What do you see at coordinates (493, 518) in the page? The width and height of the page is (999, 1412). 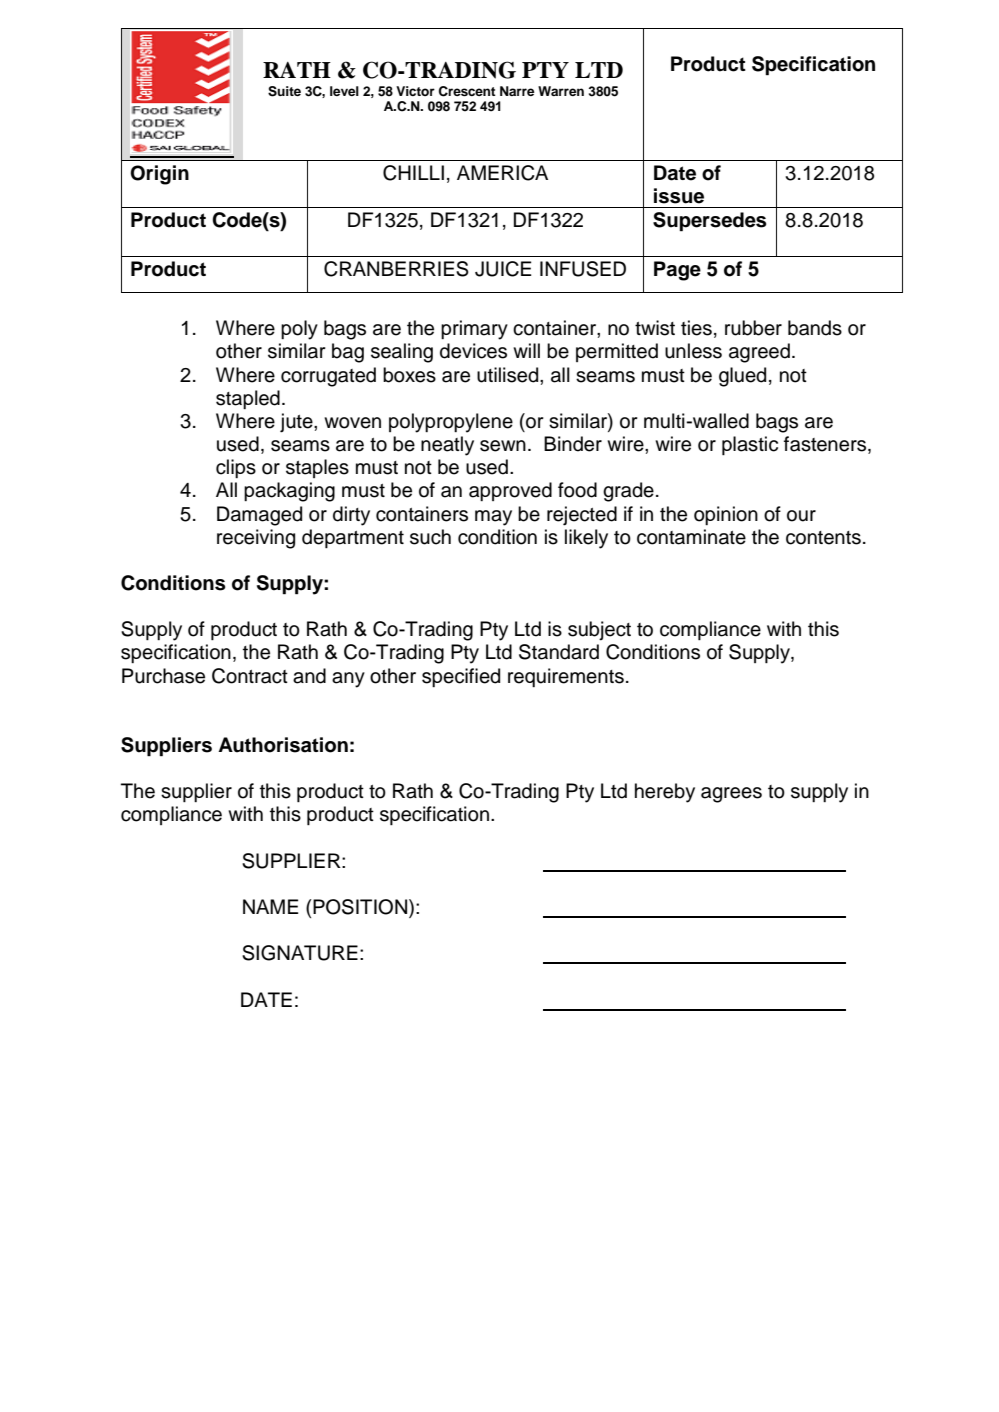 I see `may` at bounding box center [493, 518].
